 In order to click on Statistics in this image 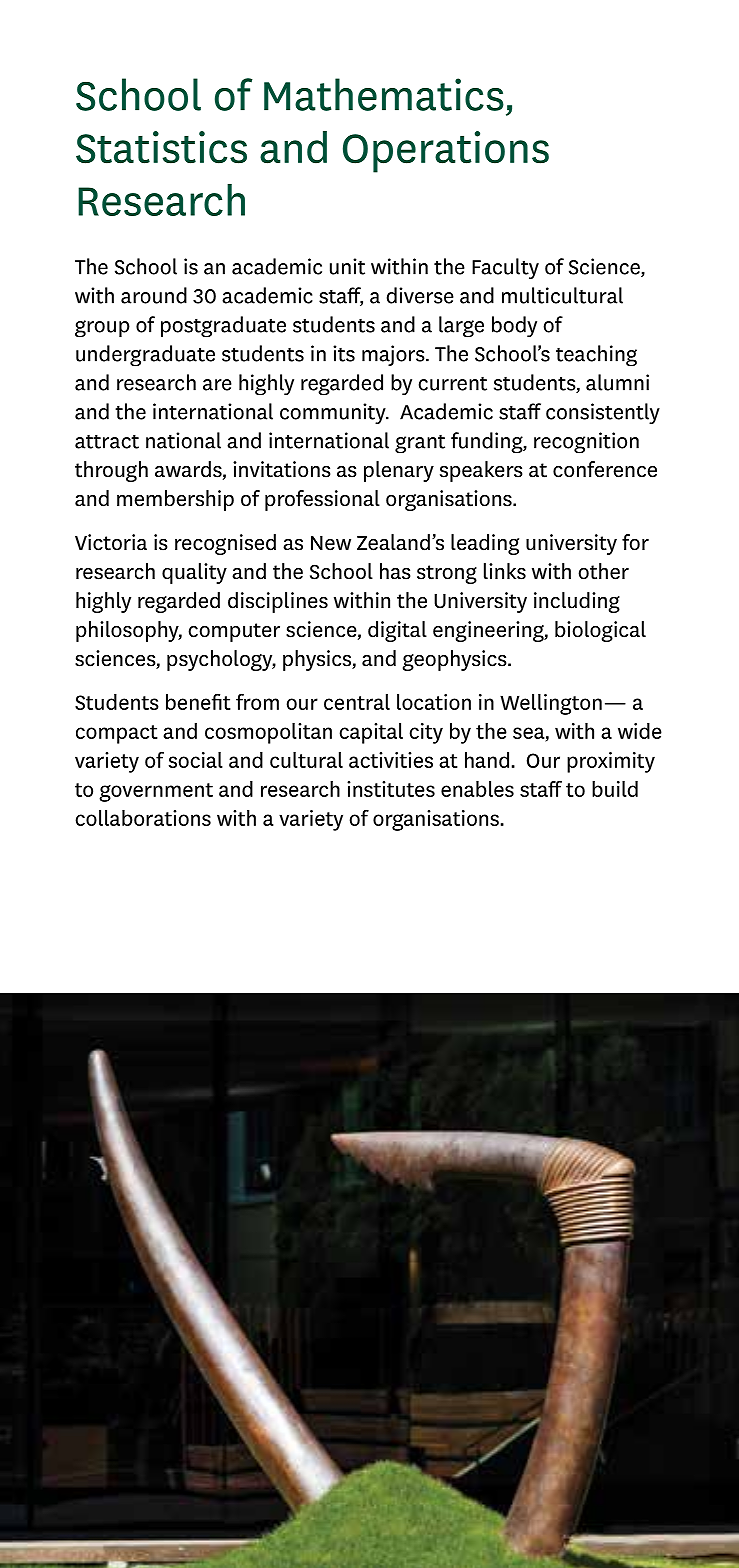, I will do `click(161, 147)`.
